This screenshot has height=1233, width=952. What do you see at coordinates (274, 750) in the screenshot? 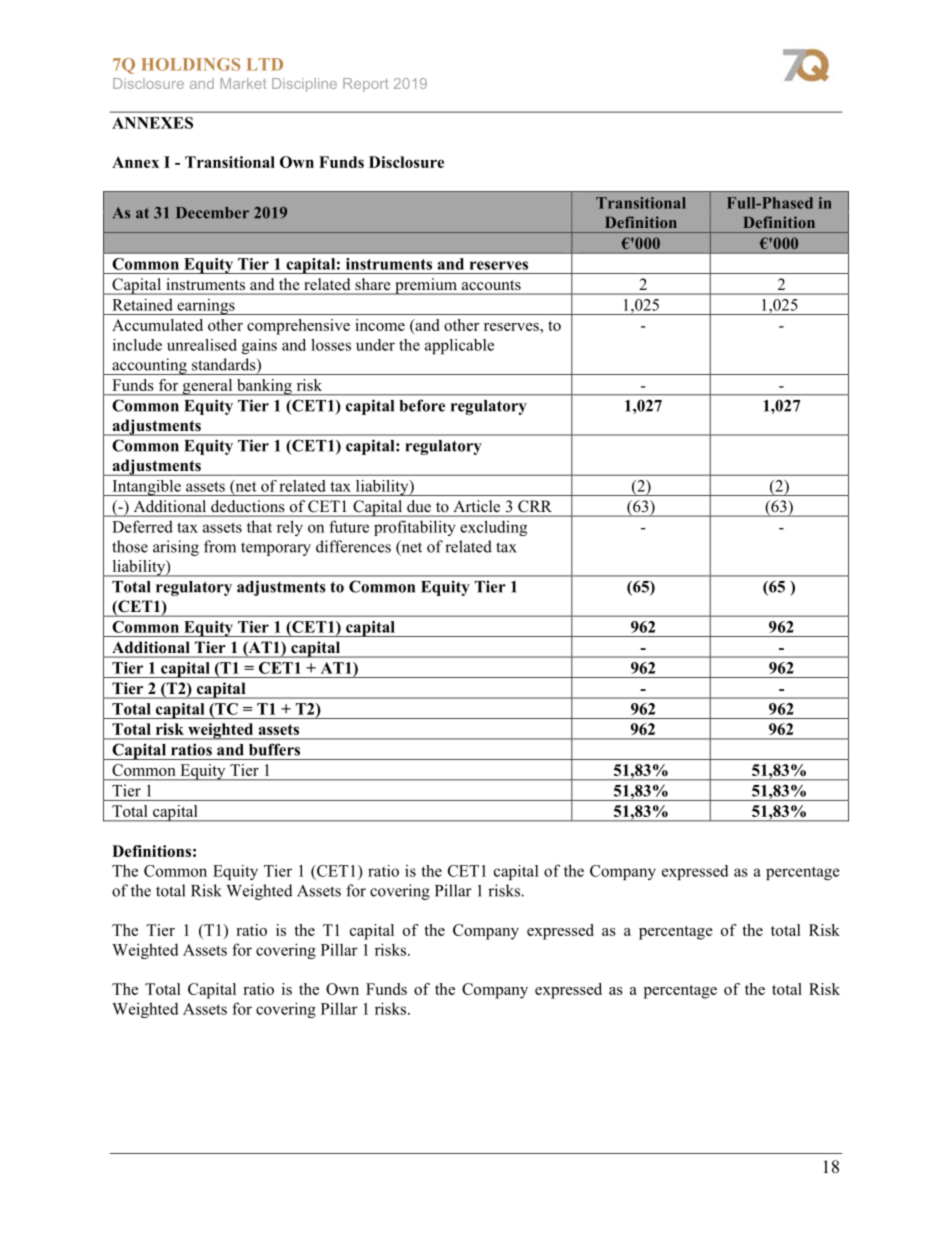
I see `buffers` at bounding box center [274, 750].
